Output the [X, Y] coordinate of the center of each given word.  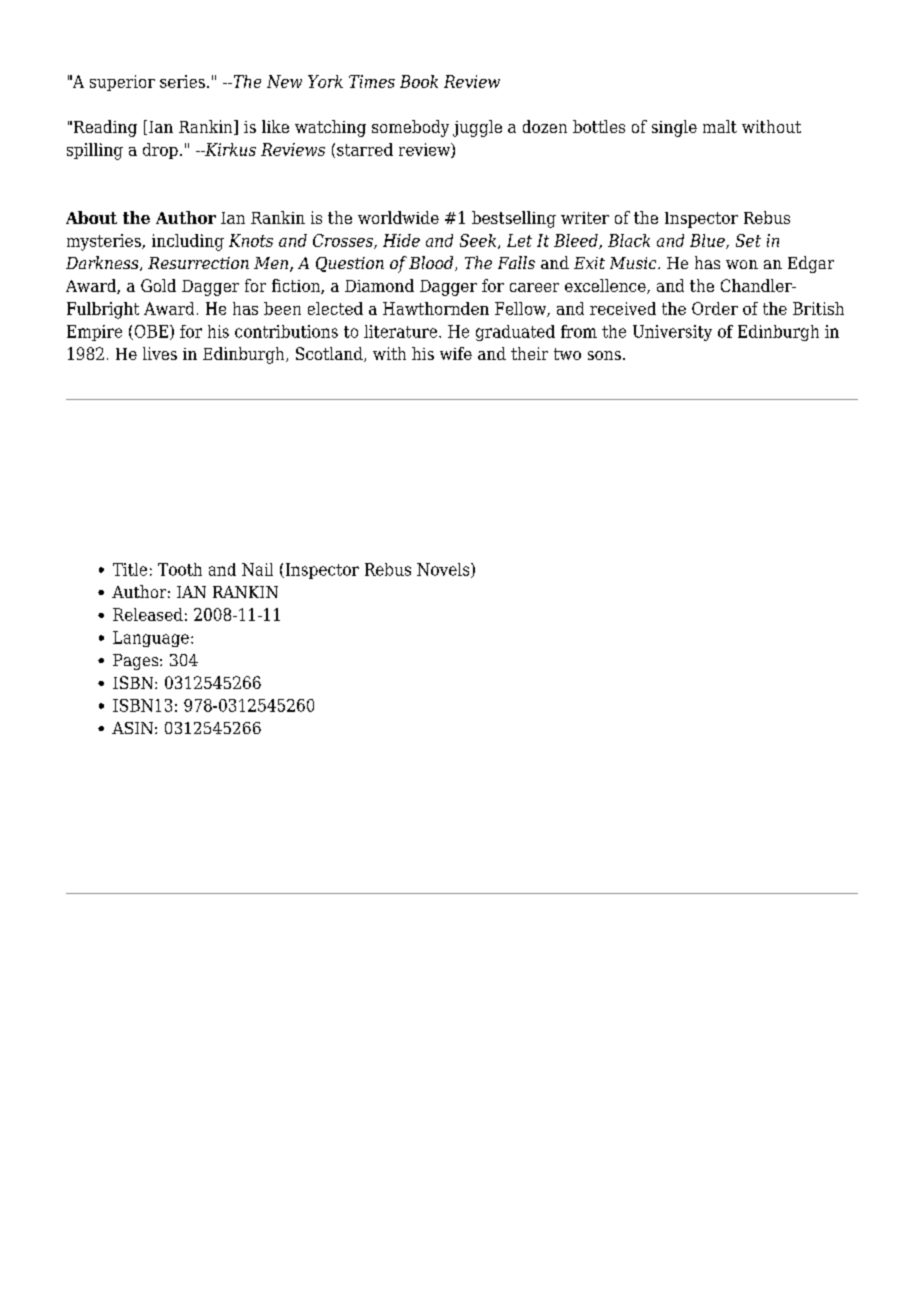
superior [122, 83]
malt [720, 126]
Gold [158, 285]
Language [151, 639]
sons [604, 355]
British [818, 308]
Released [148, 614]
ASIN [132, 728]
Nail [257, 569]
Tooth [180, 569]
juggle [477, 128]
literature [402, 331]
